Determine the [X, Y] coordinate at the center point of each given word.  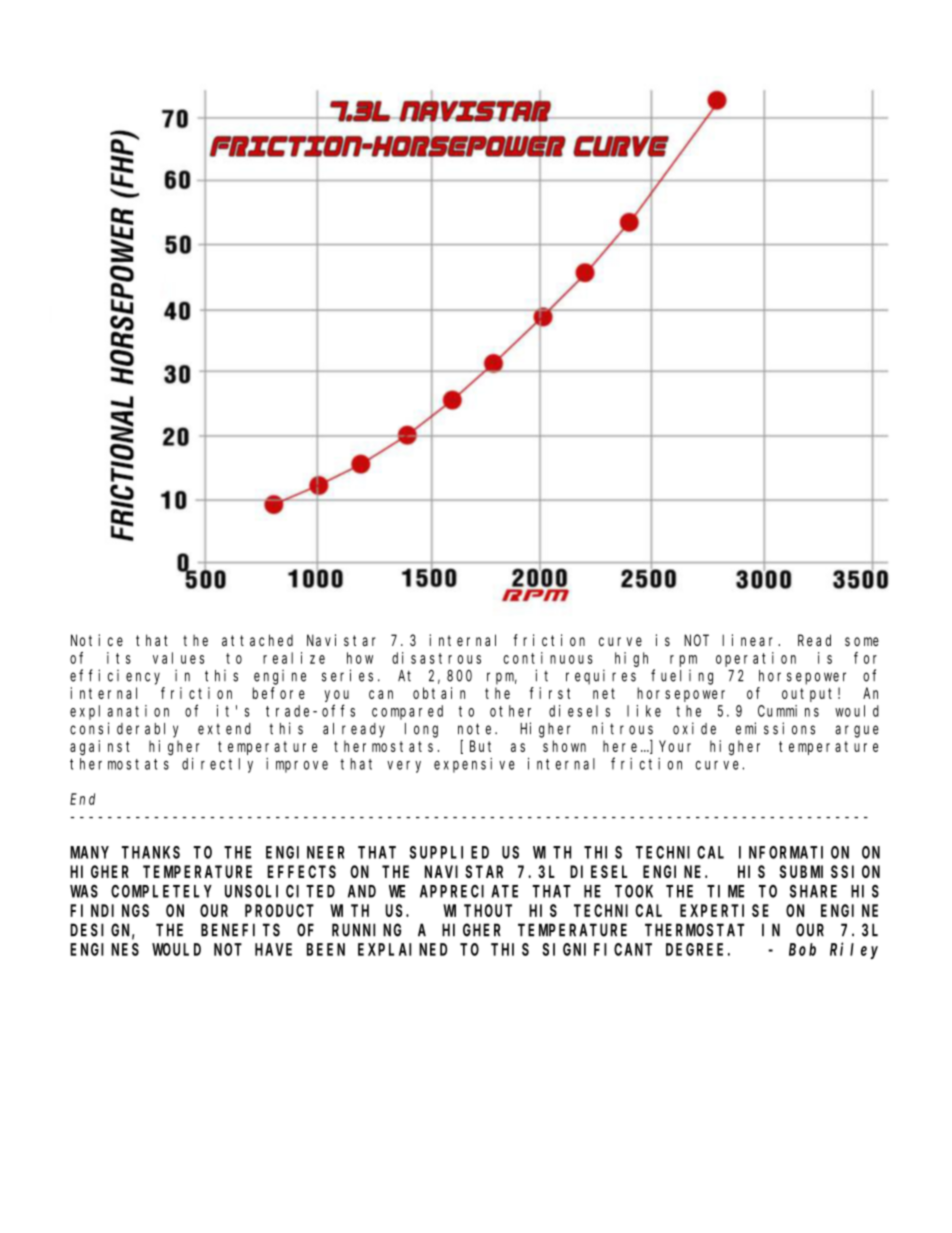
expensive [474, 765]
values [178, 658]
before [279, 693]
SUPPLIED [449, 852]
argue [857, 731]
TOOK [634, 891]
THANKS [151, 852]
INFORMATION [794, 852]
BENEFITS [240, 930]
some [862, 641]
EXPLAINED [402, 949]
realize [294, 658]
